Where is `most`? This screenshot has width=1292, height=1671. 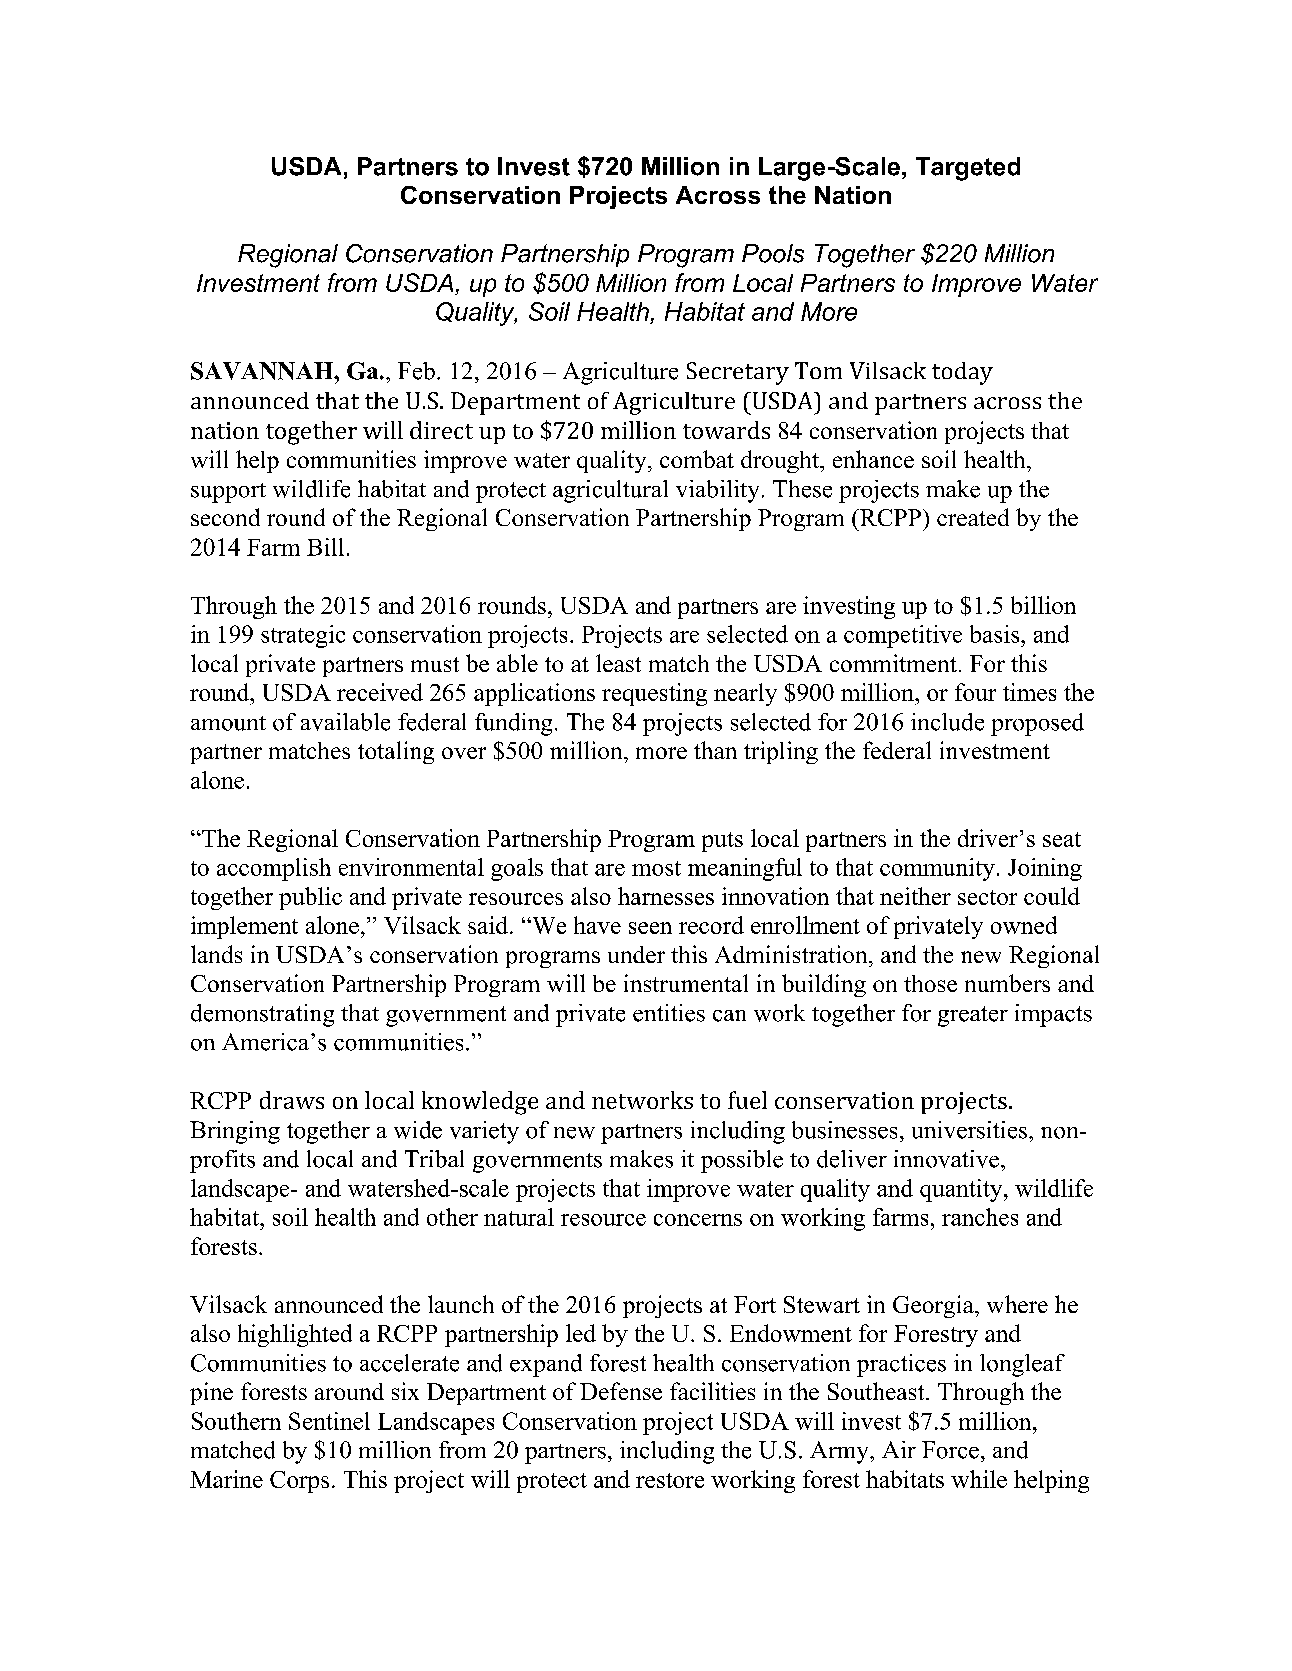
most is located at coordinates (656, 868).
